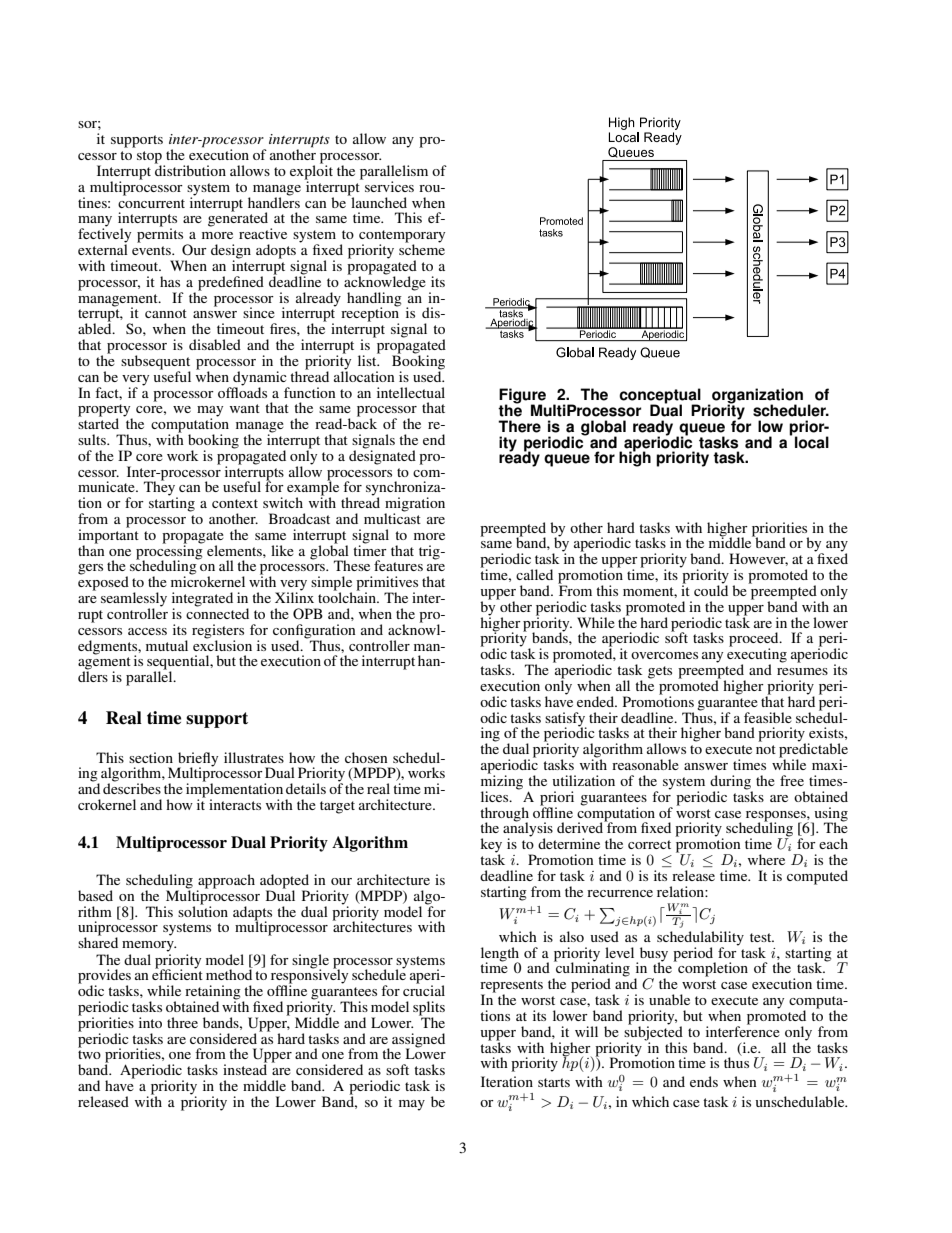 This screenshot has height=1233, width=952. Describe the element at coordinates (418, 1041) in the screenshot. I see `assigned` at that location.
